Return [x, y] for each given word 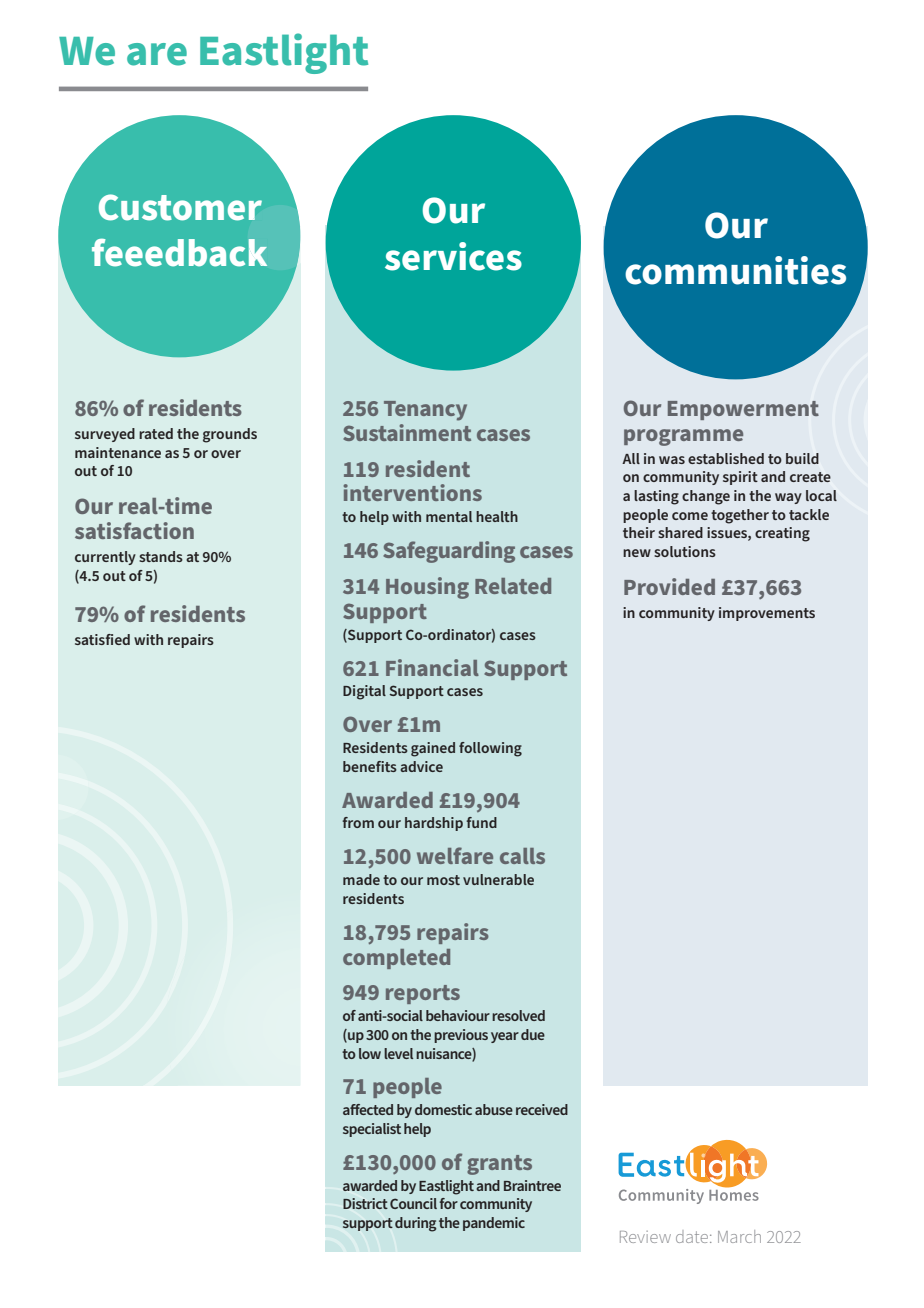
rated [156, 433]
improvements [767, 614]
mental [449, 516]
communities [735, 270]
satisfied [102, 639]
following [490, 749]
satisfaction [134, 530]
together [740, 516]
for [448, 1203]
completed [396, 959]
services [453, 256]
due [533, 1034]
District [365, 1203]
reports [423, 994]
